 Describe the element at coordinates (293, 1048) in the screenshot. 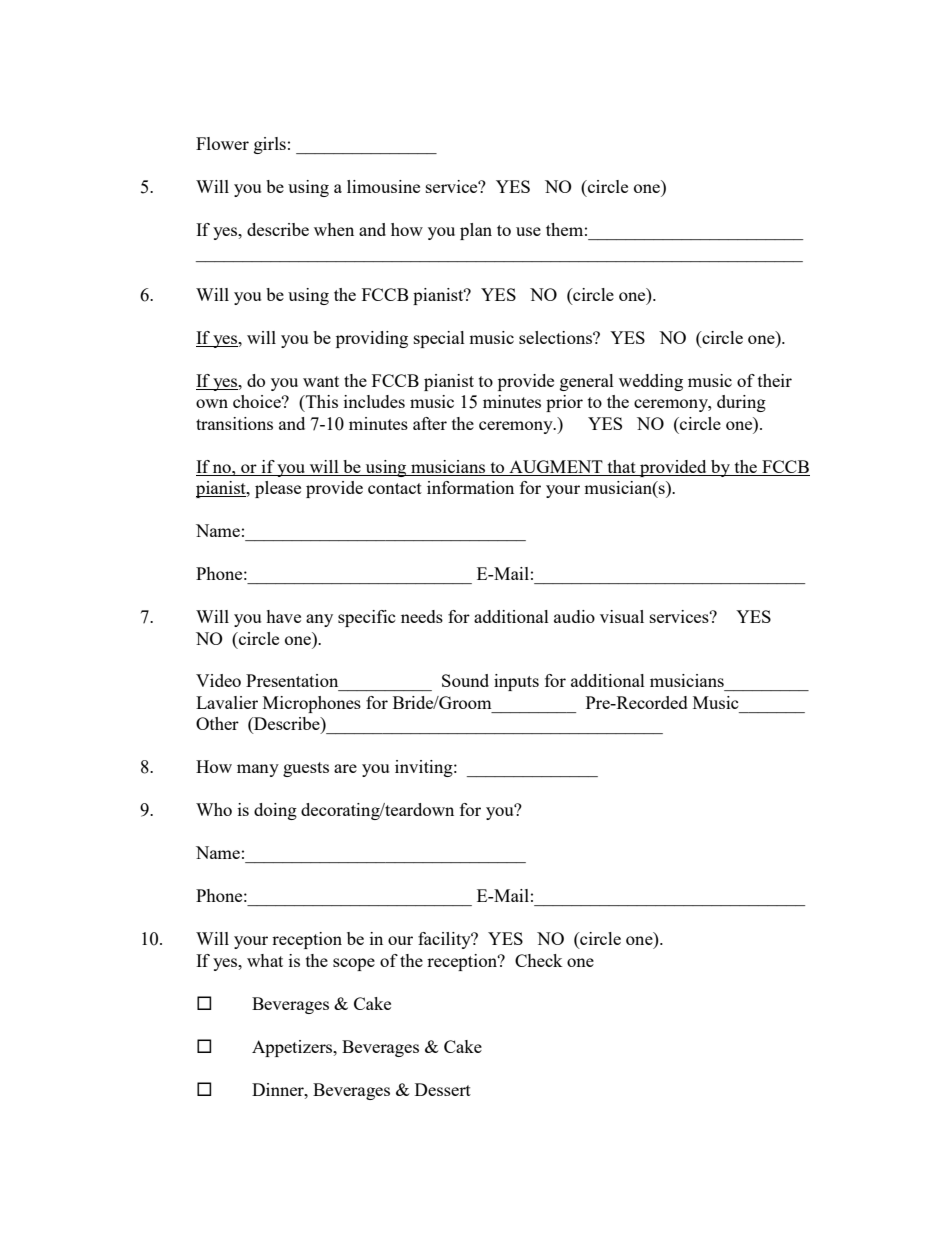

I see `Appetizers` at that location.
